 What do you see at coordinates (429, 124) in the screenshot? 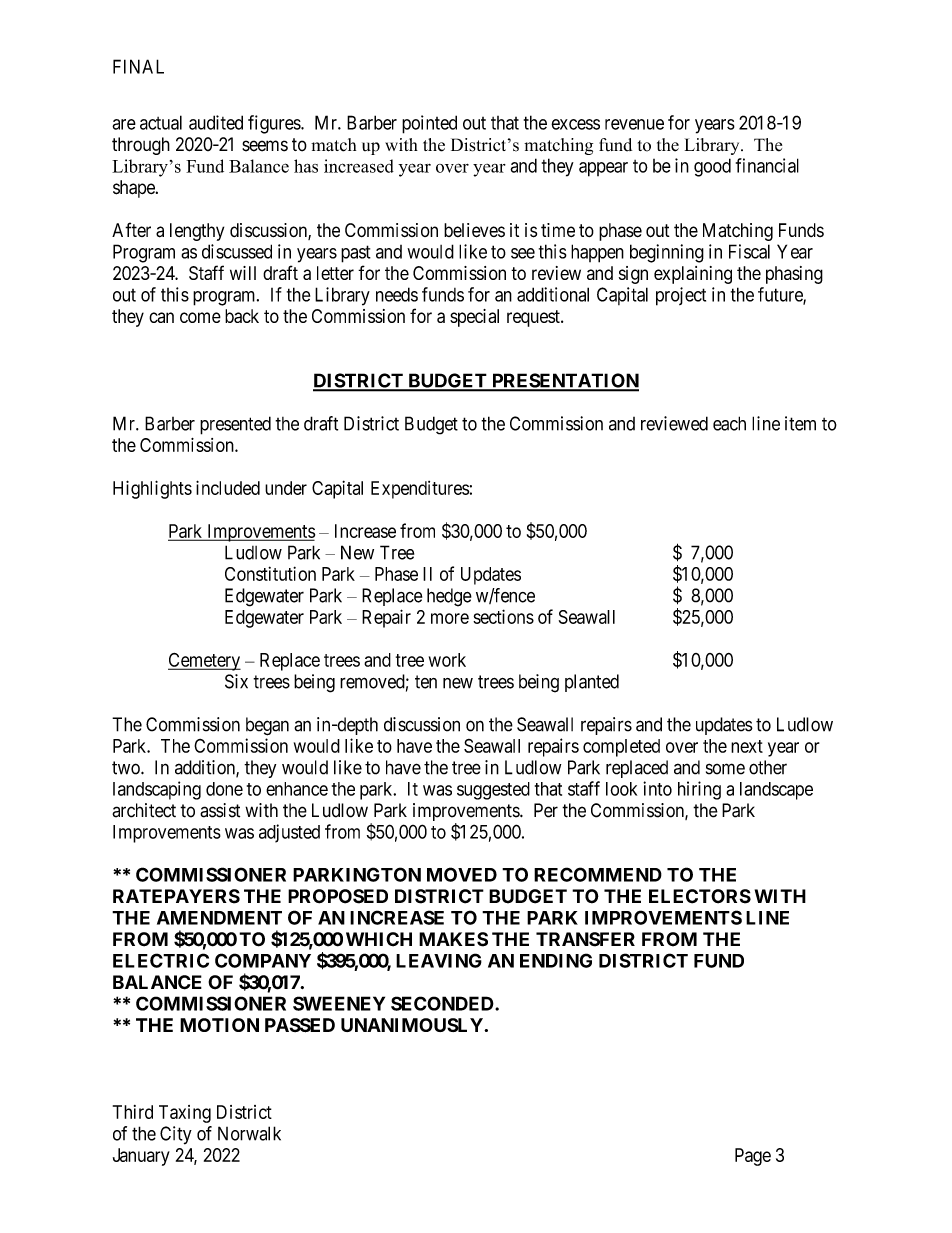
I see `pointed` at bounding box center [429, 124].
